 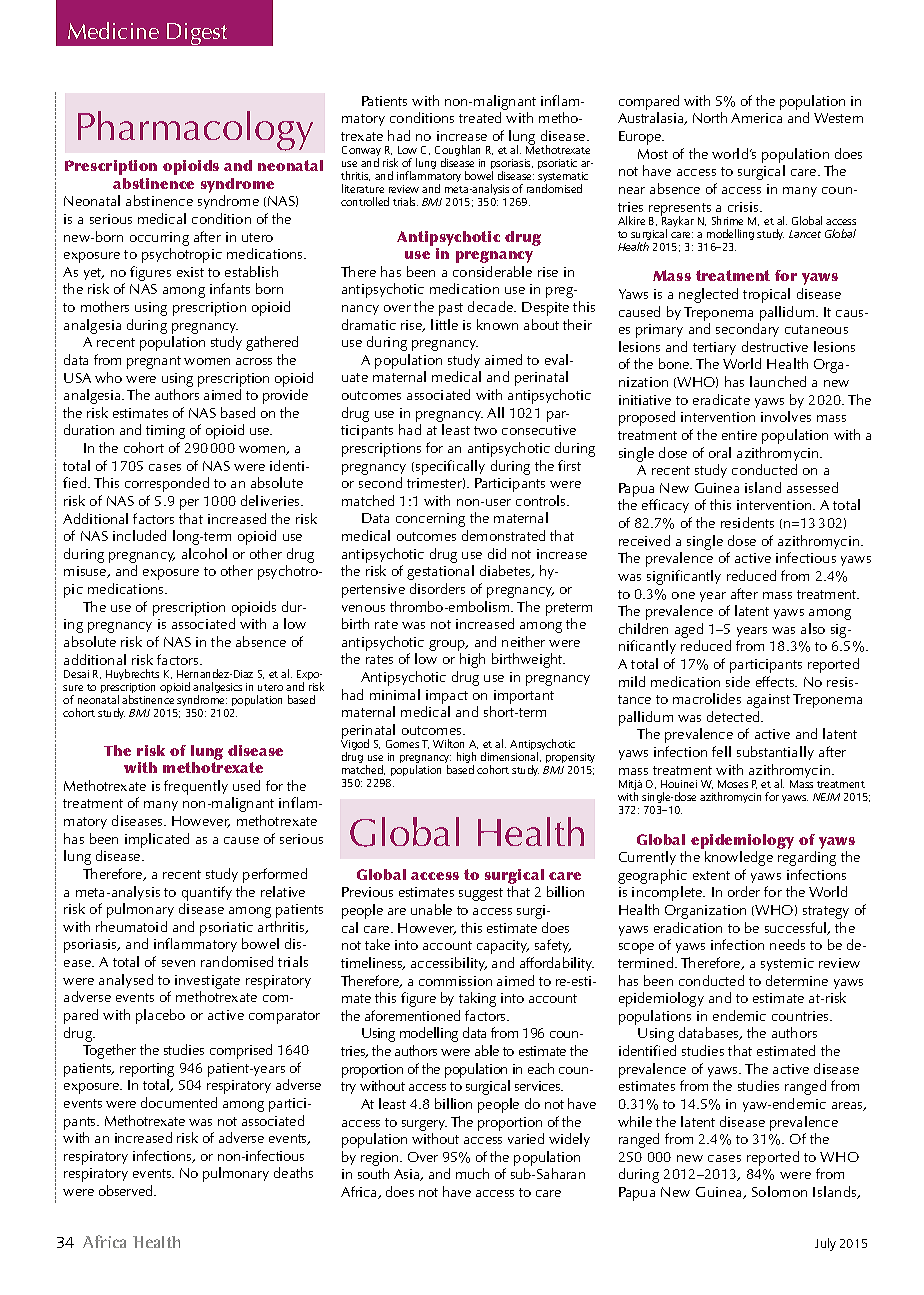 What do you see at coordinates (195, 131) in the page?
I see `Pharmacology` at bounding box center [195, 131].
